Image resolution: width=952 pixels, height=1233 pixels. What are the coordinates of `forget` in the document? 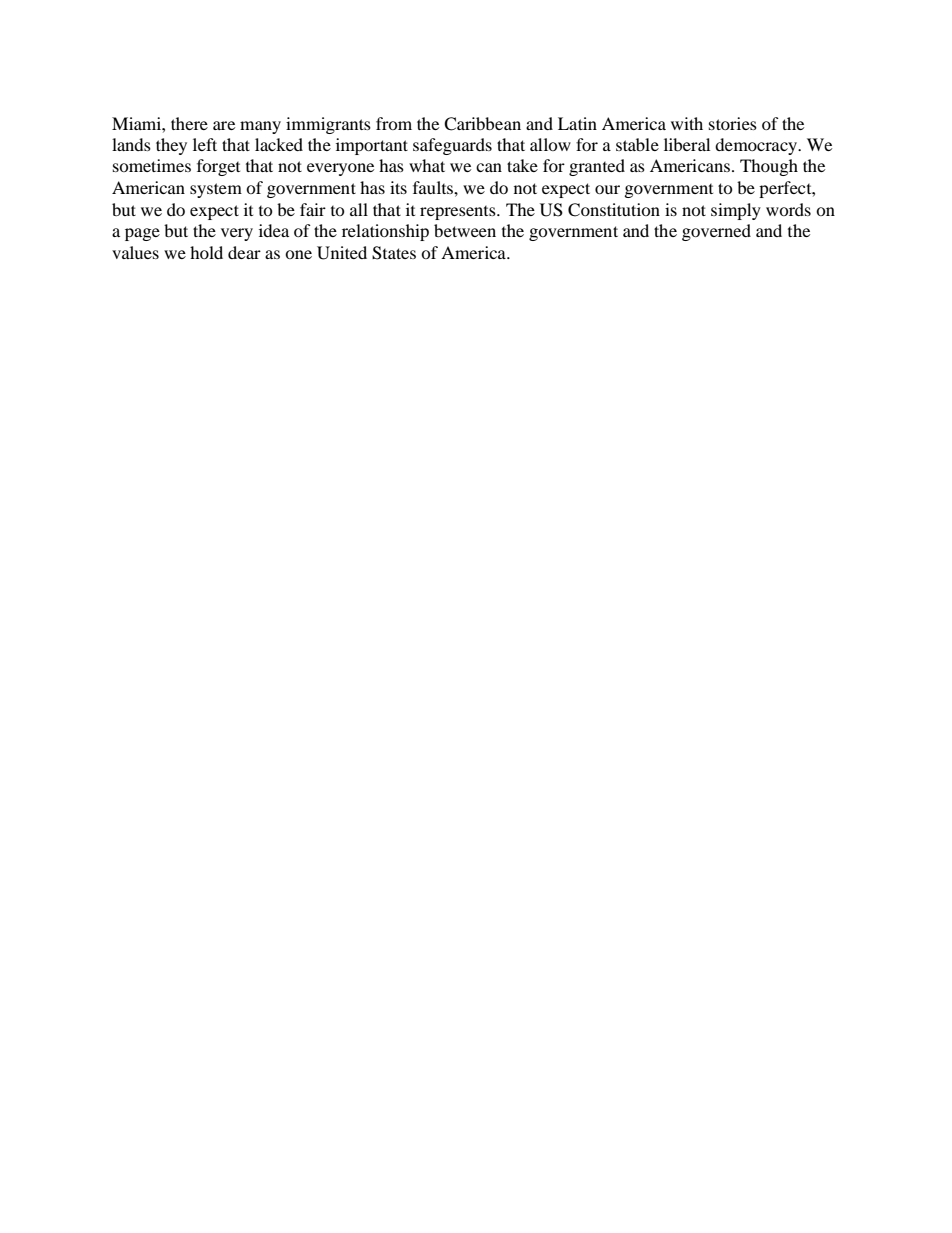 It's located at (218, 167).
